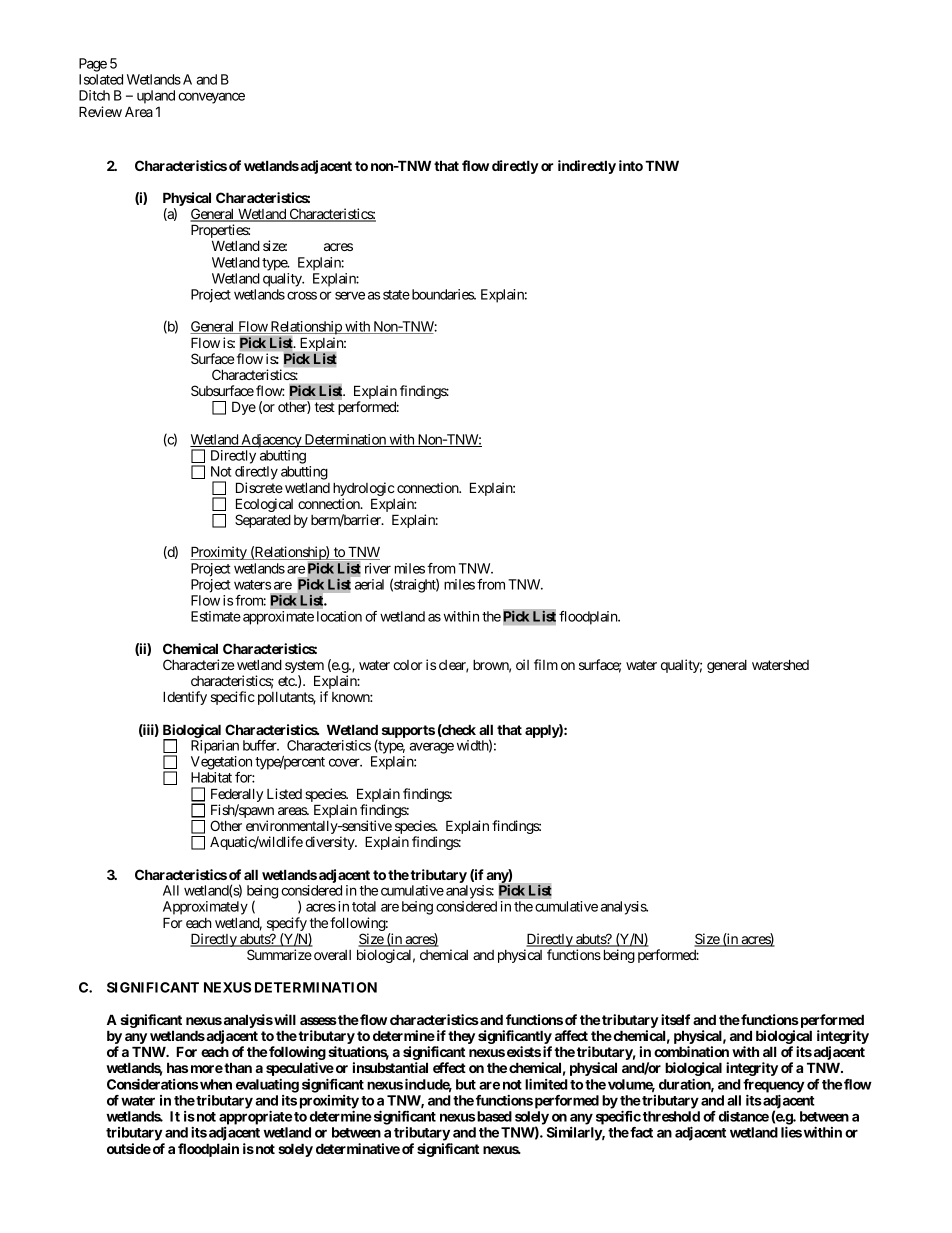  Describe the element at coordinates (156, 97) in the screenshot. I see `upland` at that location.
